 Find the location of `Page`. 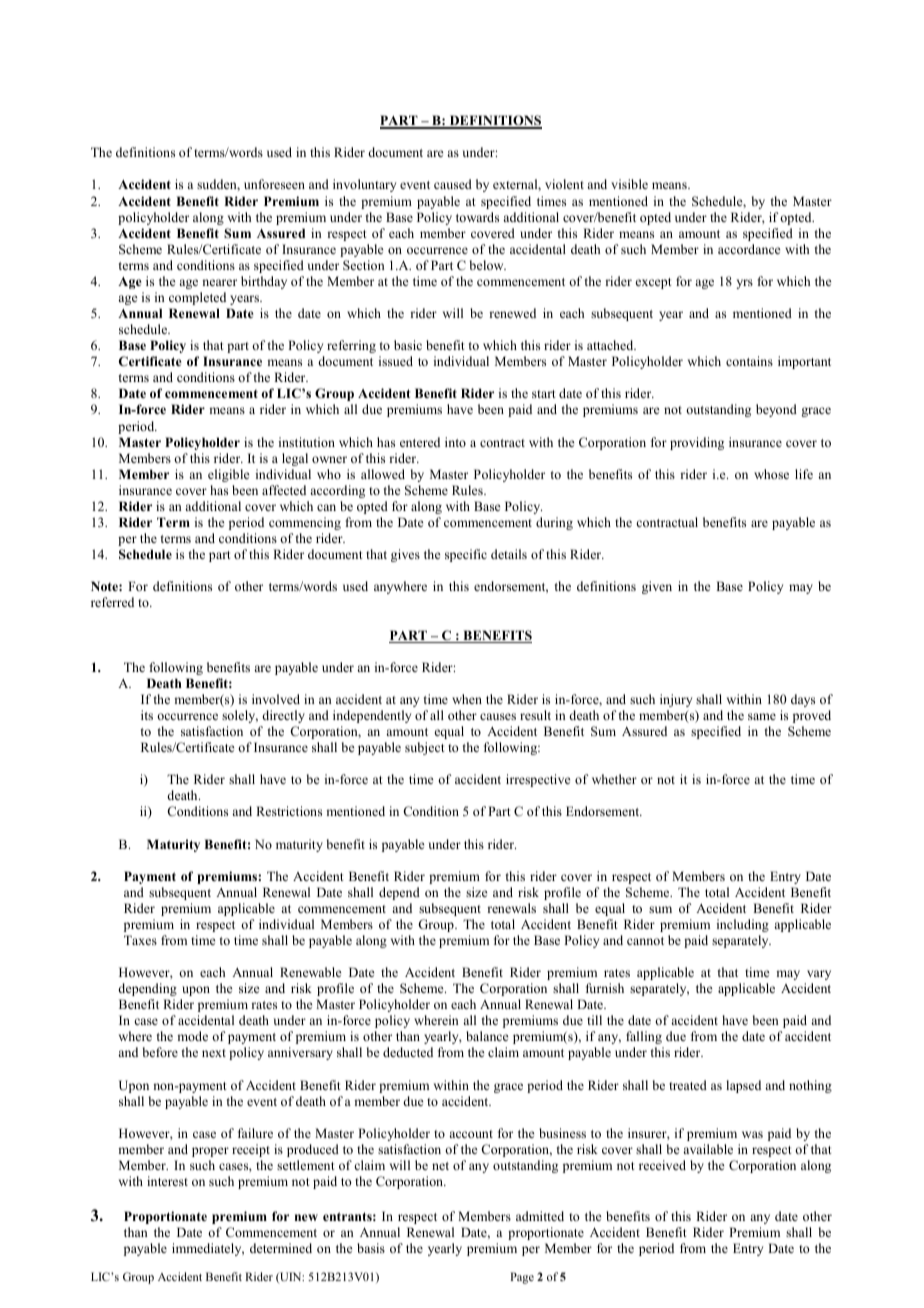

Page is located at coordinates (522, 1278).
